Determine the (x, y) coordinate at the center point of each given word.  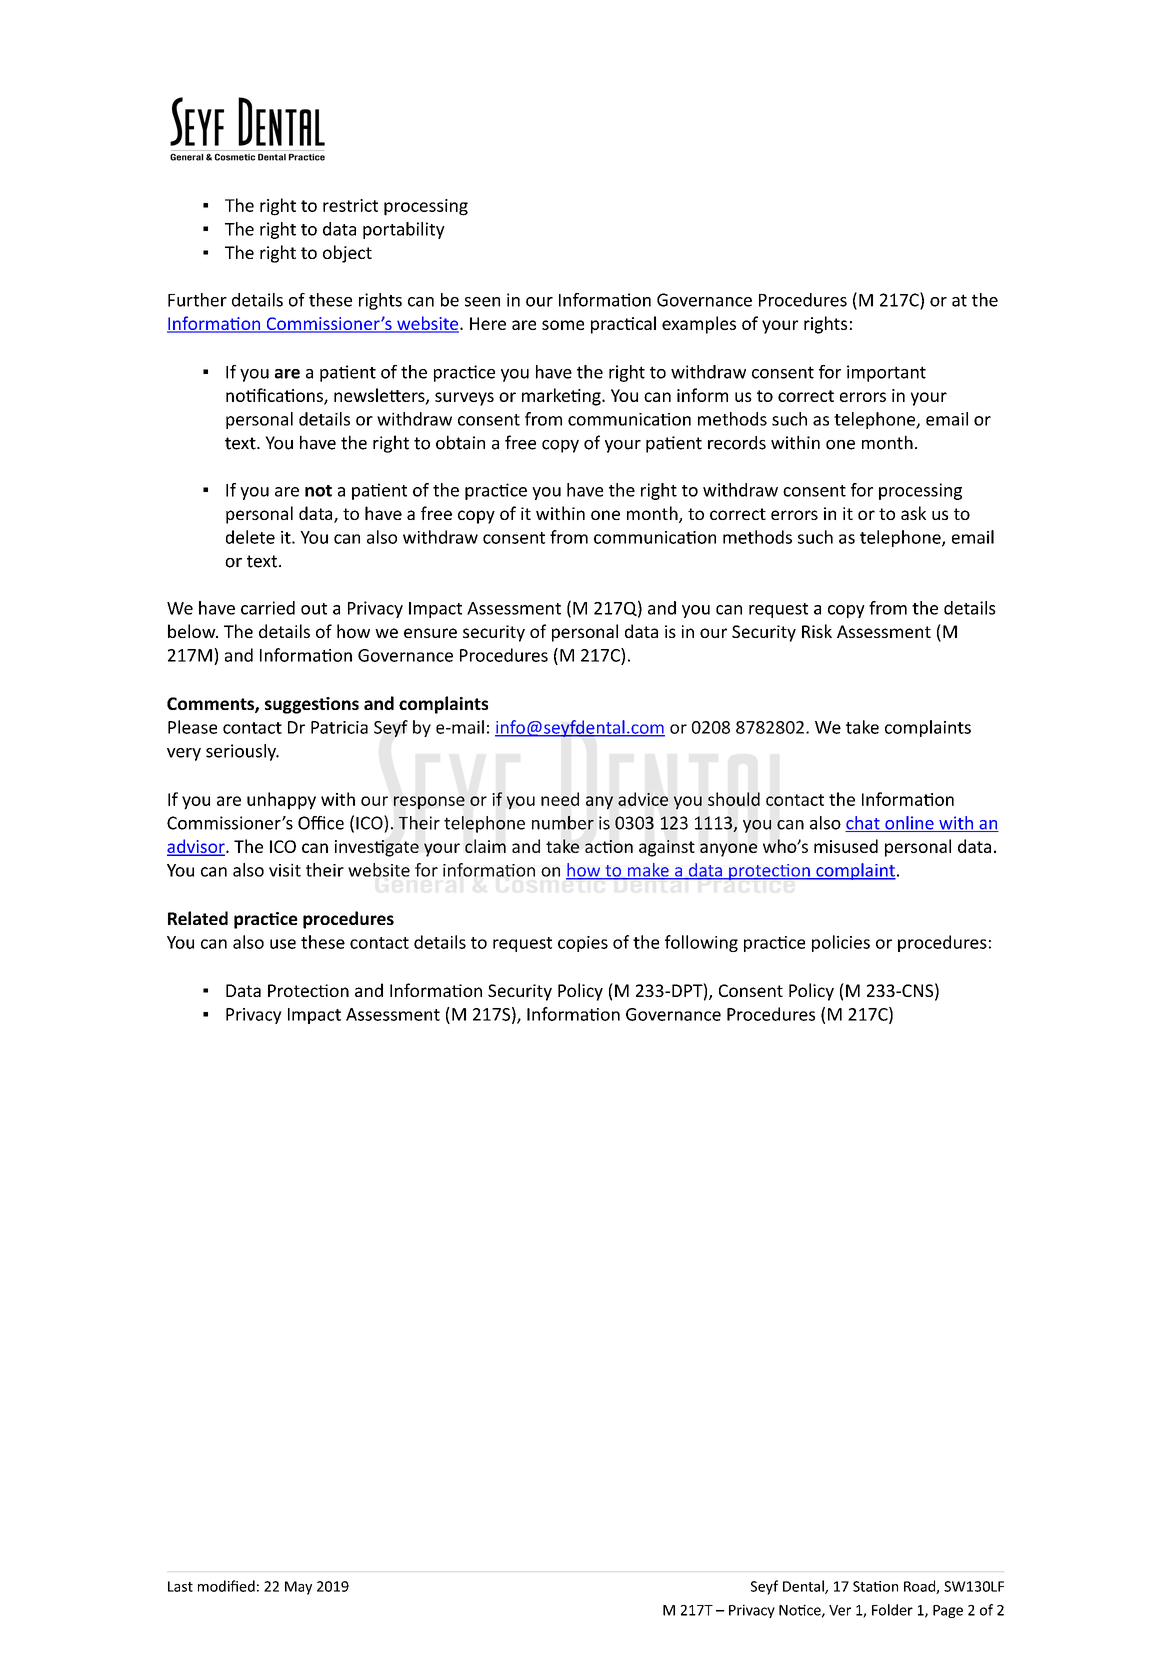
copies (583, 944)
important (886, 373)
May (298, 1588)
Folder (892, 1610)
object (347, 254)
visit (285, 870)
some (563, 325)
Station (875, 1586)
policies (841, 943)
